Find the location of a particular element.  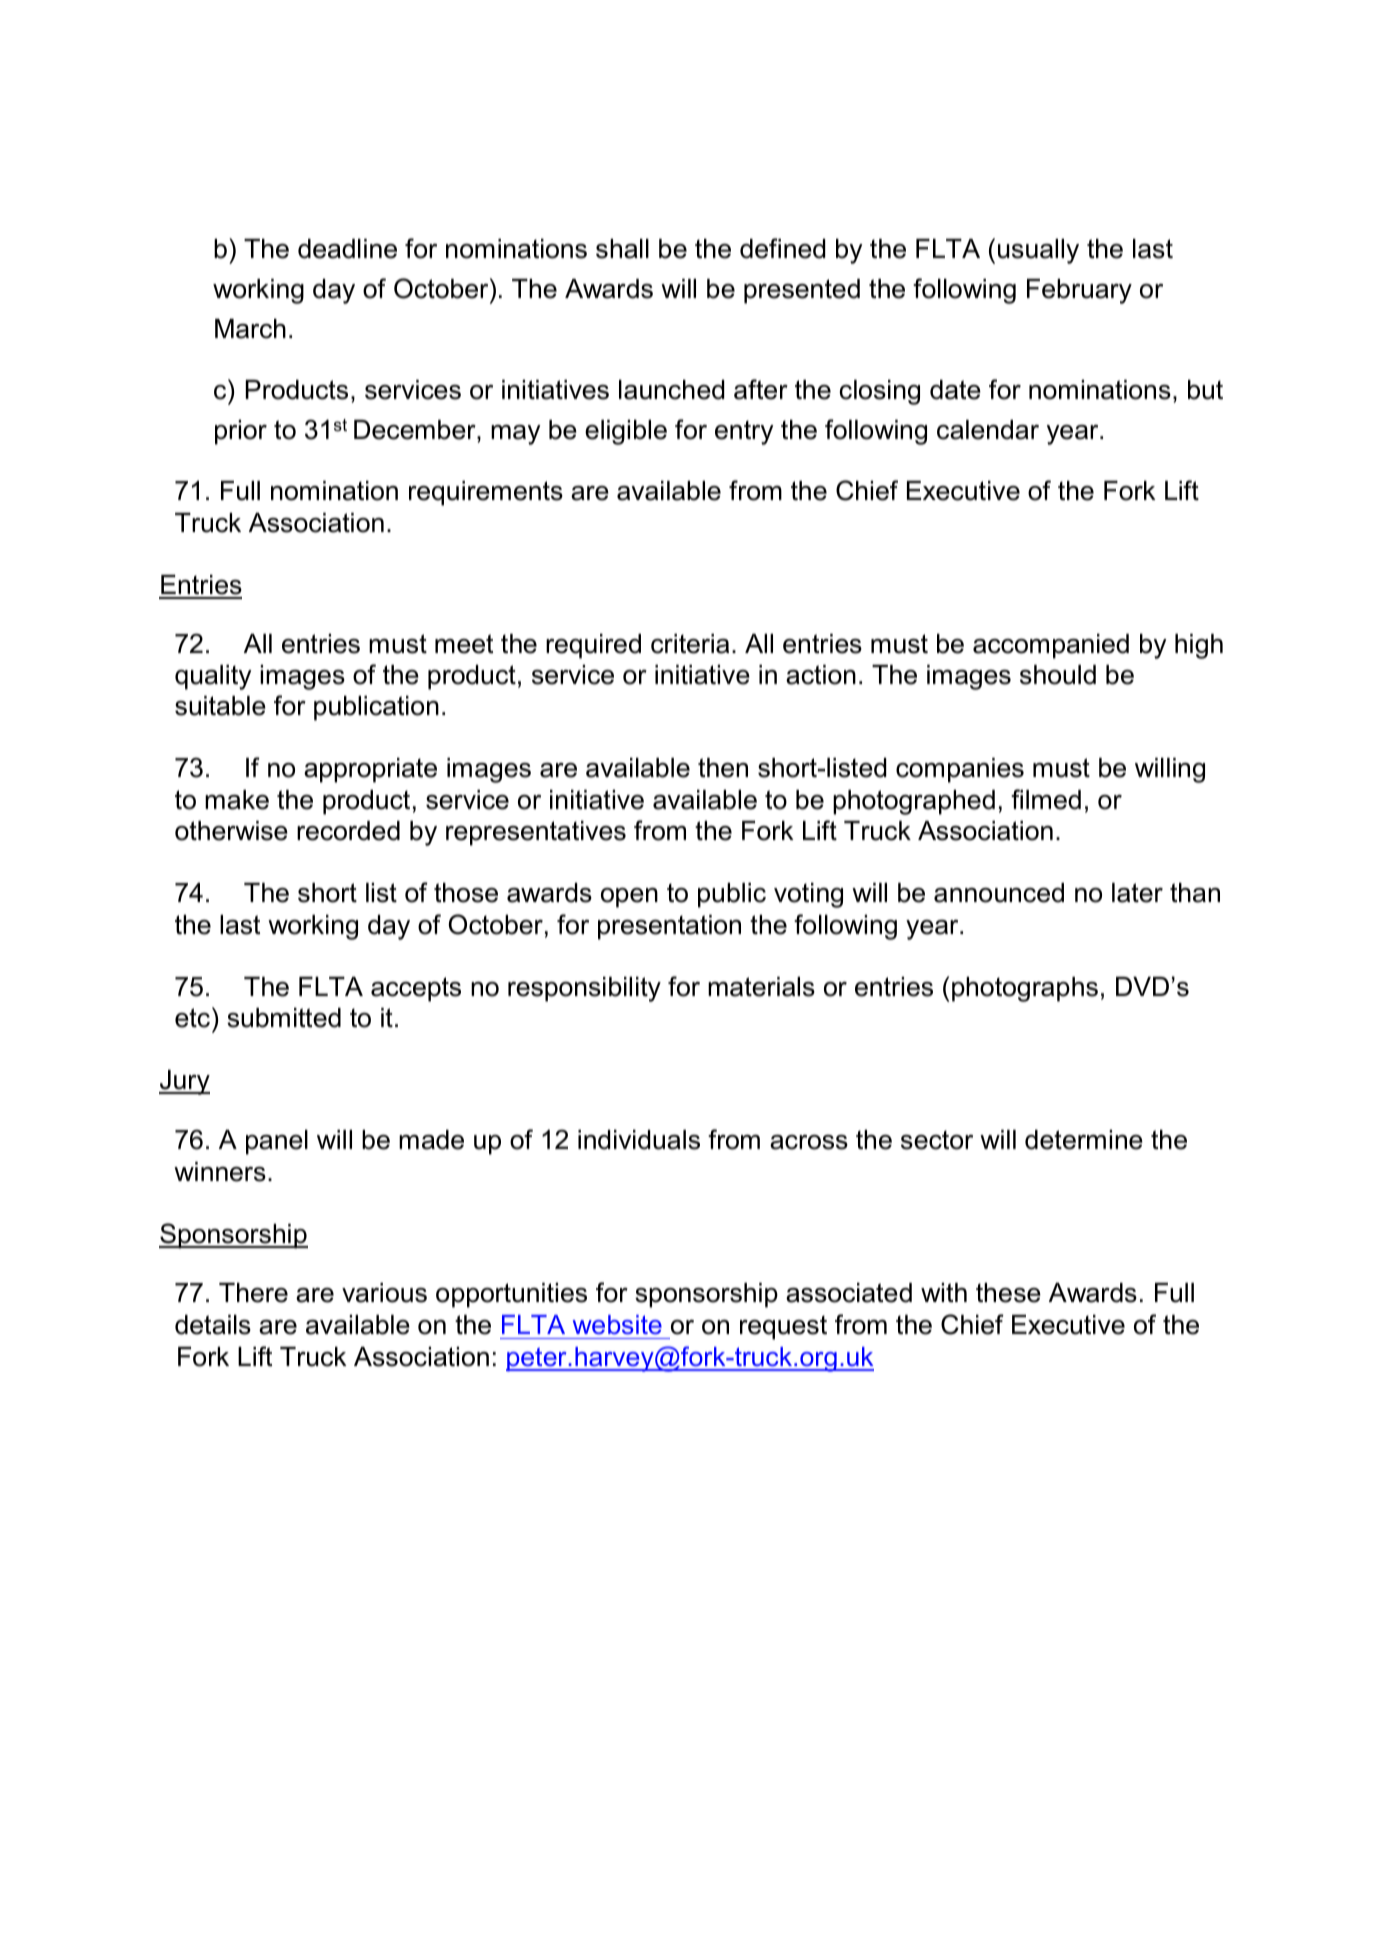

deadline is located at coordinates (347, 249).
